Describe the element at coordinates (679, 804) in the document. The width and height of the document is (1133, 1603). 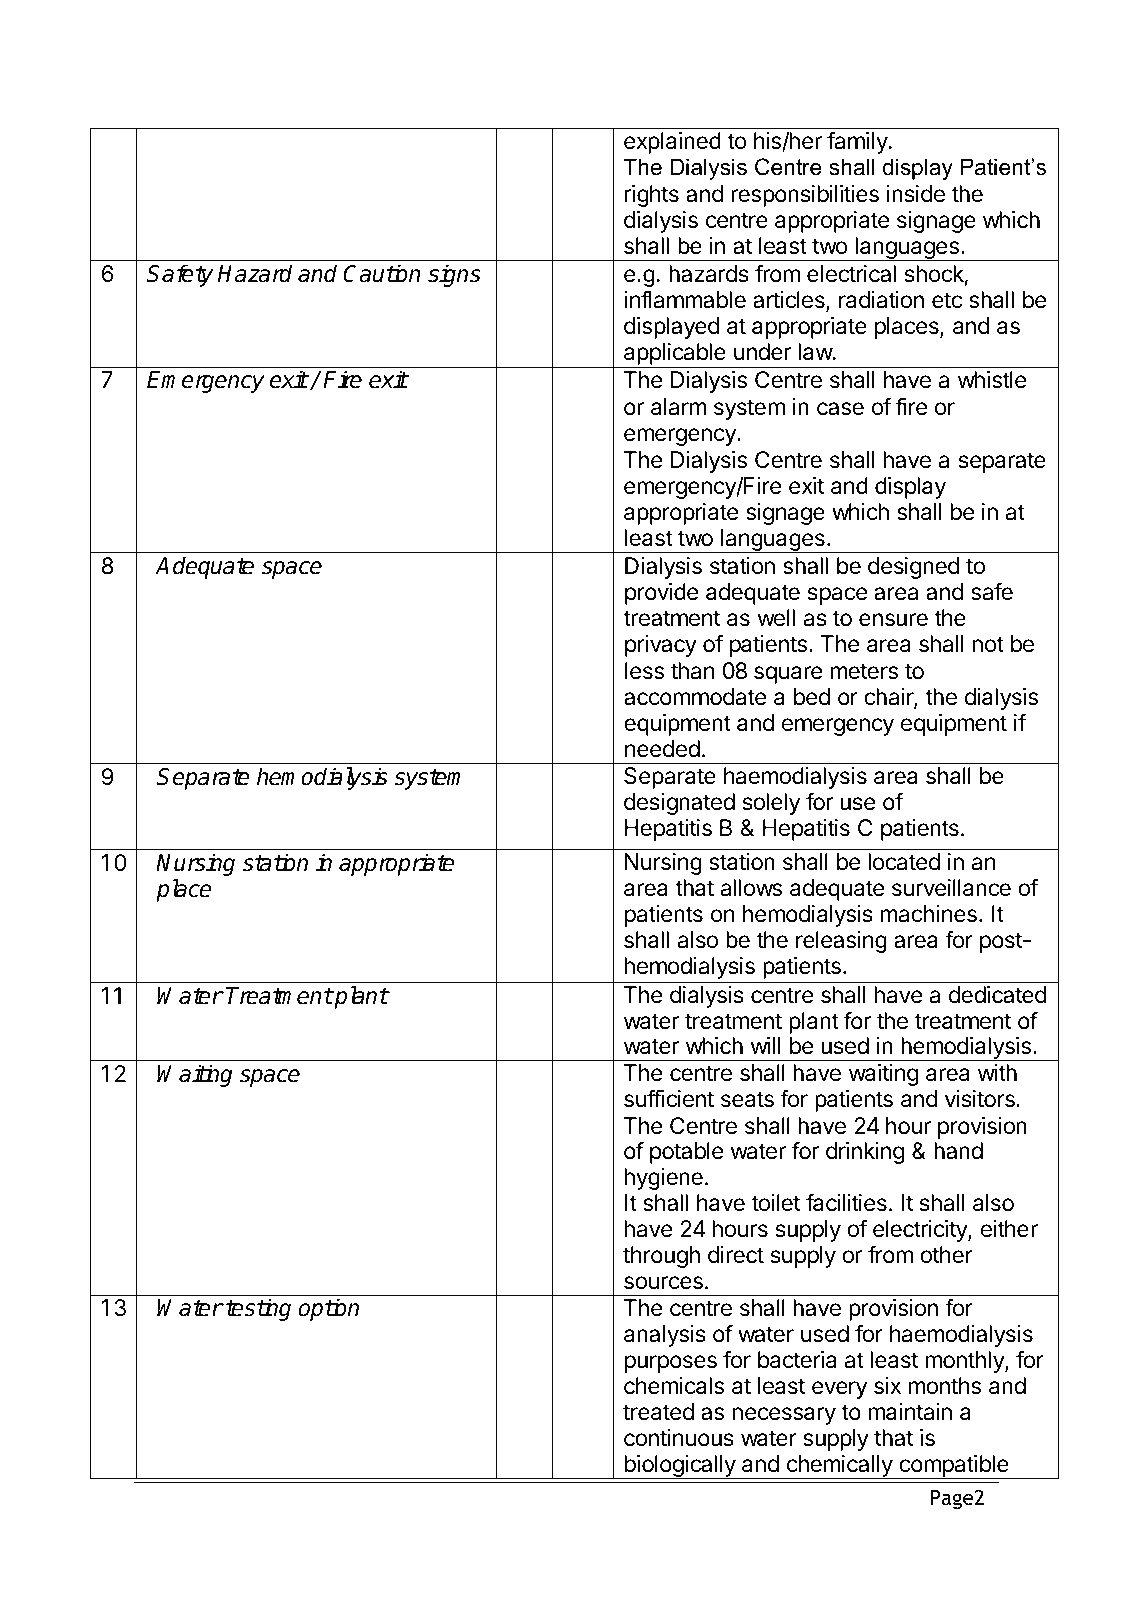
I see `designated` at that location.
